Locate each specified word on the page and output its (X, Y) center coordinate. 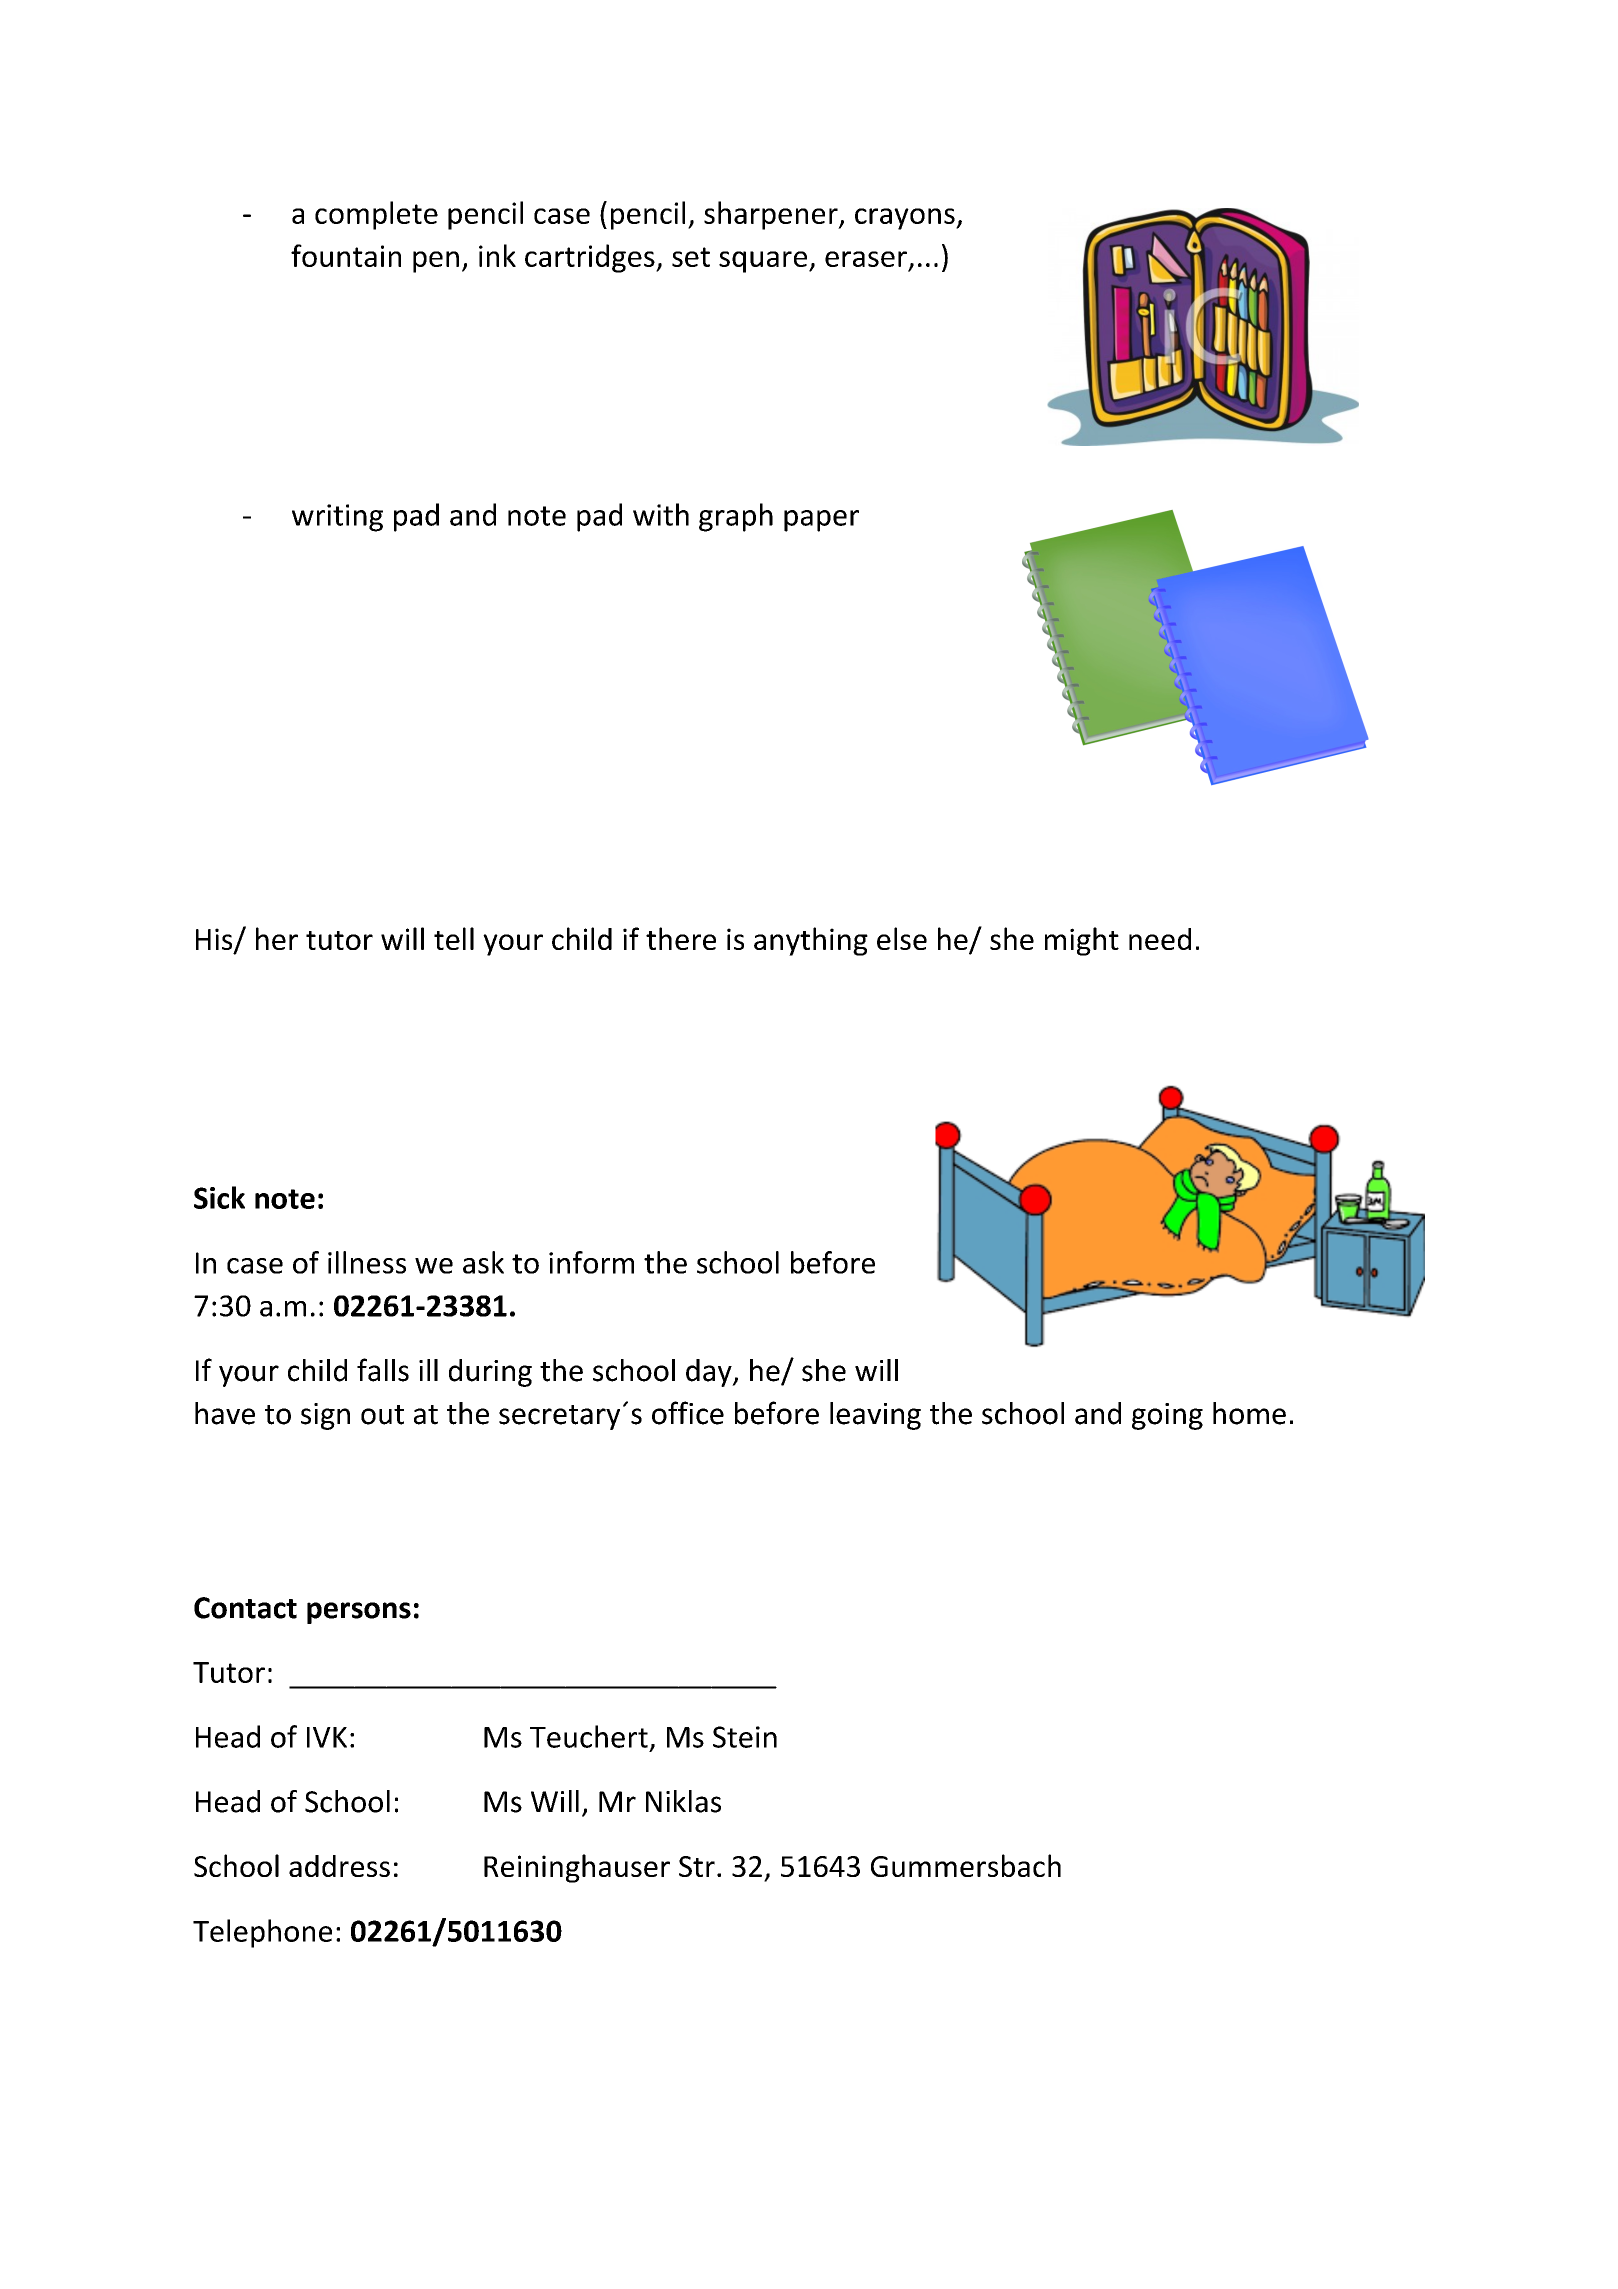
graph (736, 517)
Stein (745, 1737)
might (1082, 941)
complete (376, 215)
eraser (866, 259)
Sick (219, 1197)
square (763, 262)
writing (337, 518)
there (681, 938)
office (688, 1413)
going (1167, 1416)
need (1160, 939)
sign (325, 1416)
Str (697, 1866)
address (339, 1866)
